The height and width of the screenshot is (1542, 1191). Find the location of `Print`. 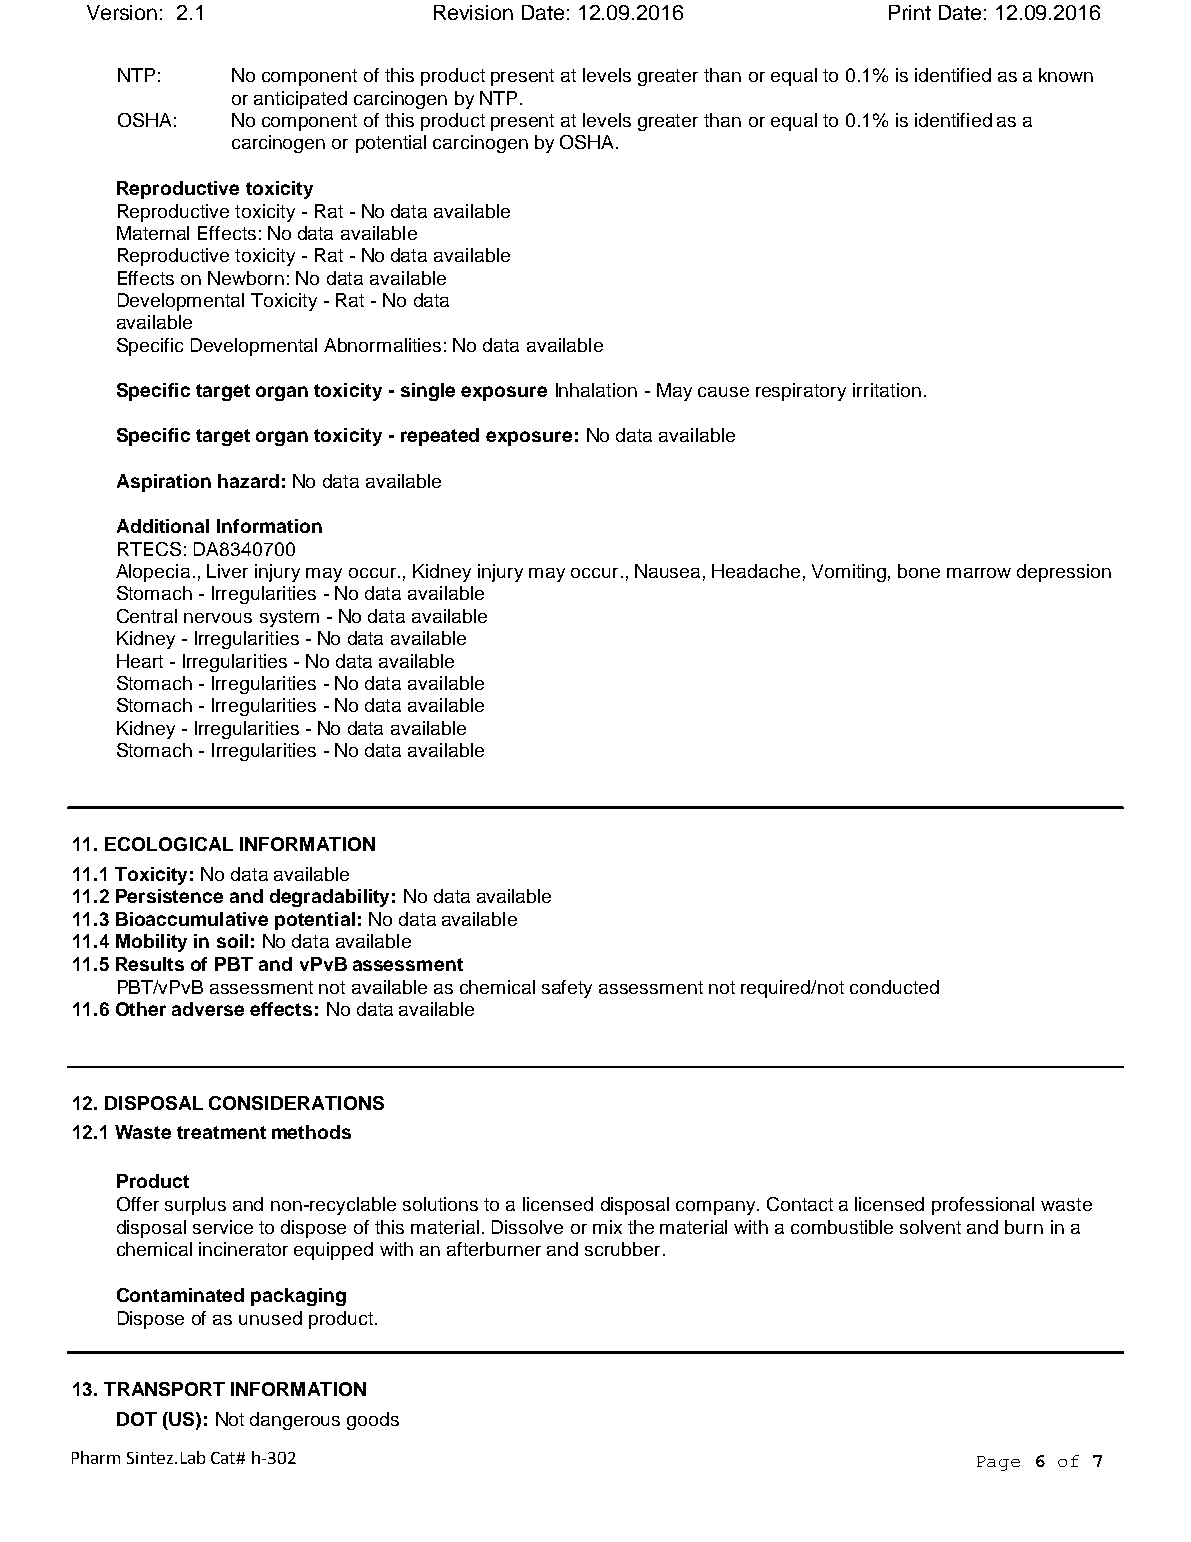

Print is located at coordinates (910, 12).
